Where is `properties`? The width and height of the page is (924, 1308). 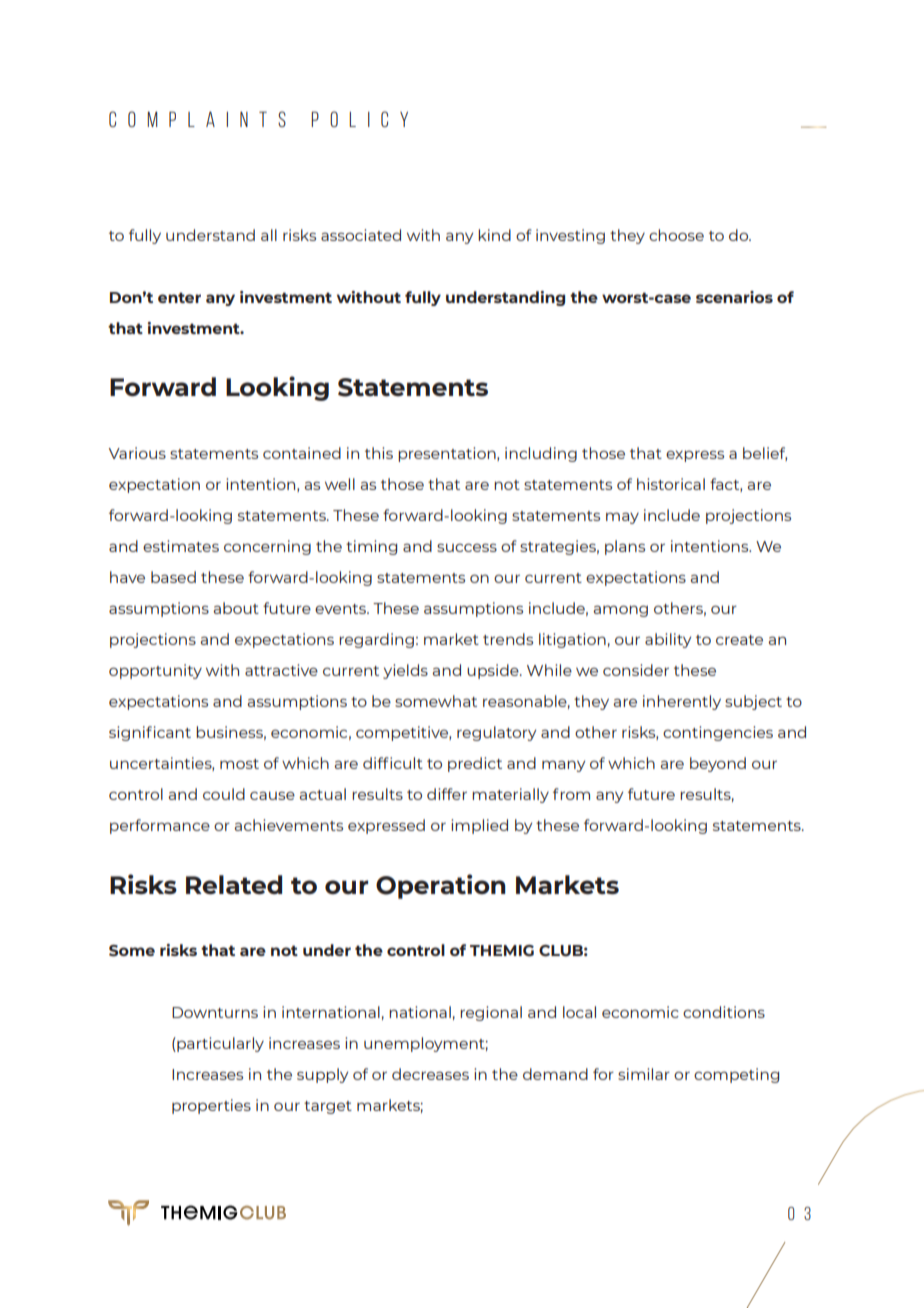
properties is located at coordinates (211, 1106).
